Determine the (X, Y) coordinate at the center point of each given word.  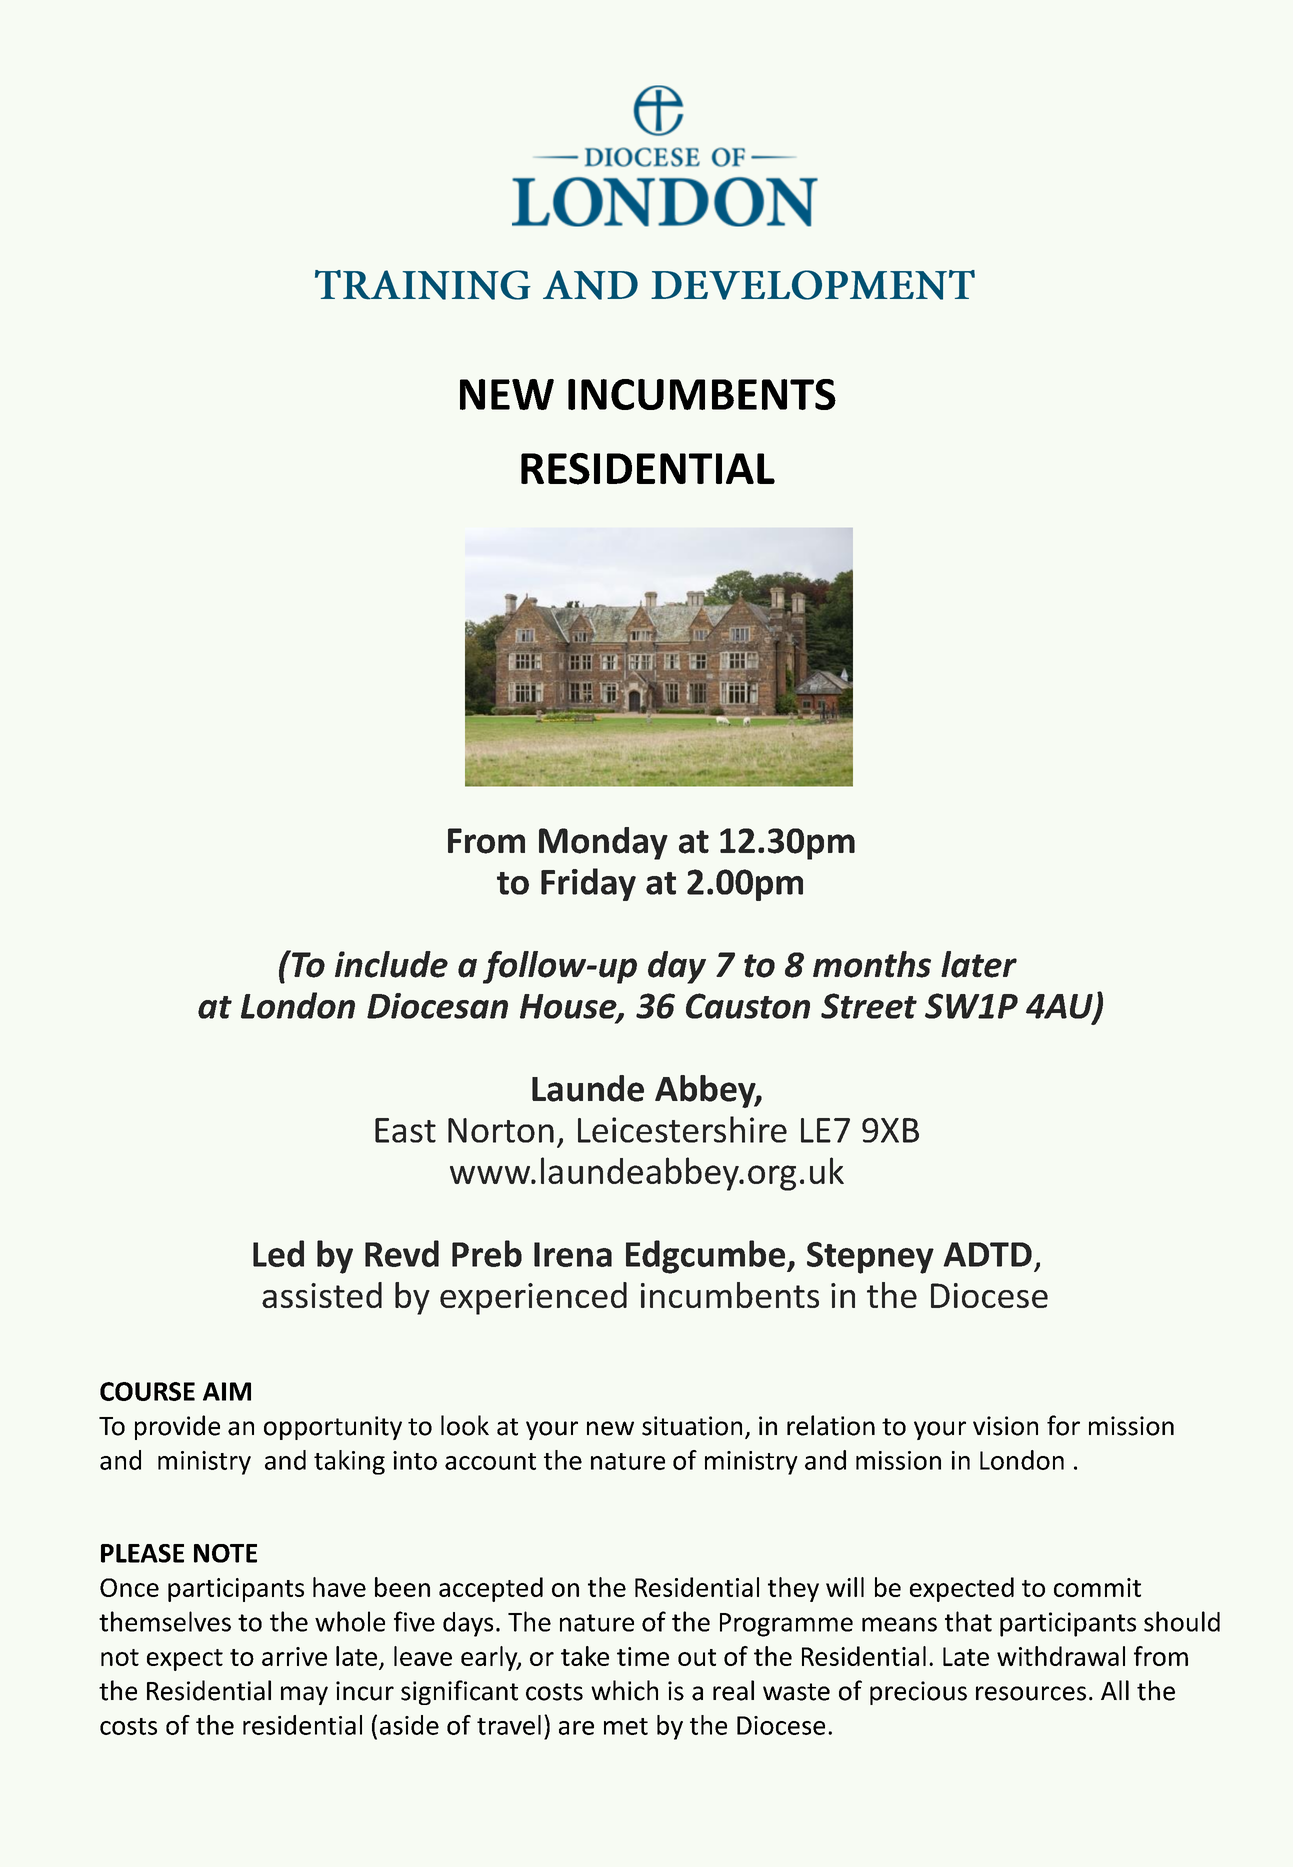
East (405, 1130)
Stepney (870, 1258)
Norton (501, 1130)
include (391, 964)
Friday (588, 884)
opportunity (333, 1428)
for (1063, 1425)
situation (692, 1426)
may (304, 1695)
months (872, 964)
